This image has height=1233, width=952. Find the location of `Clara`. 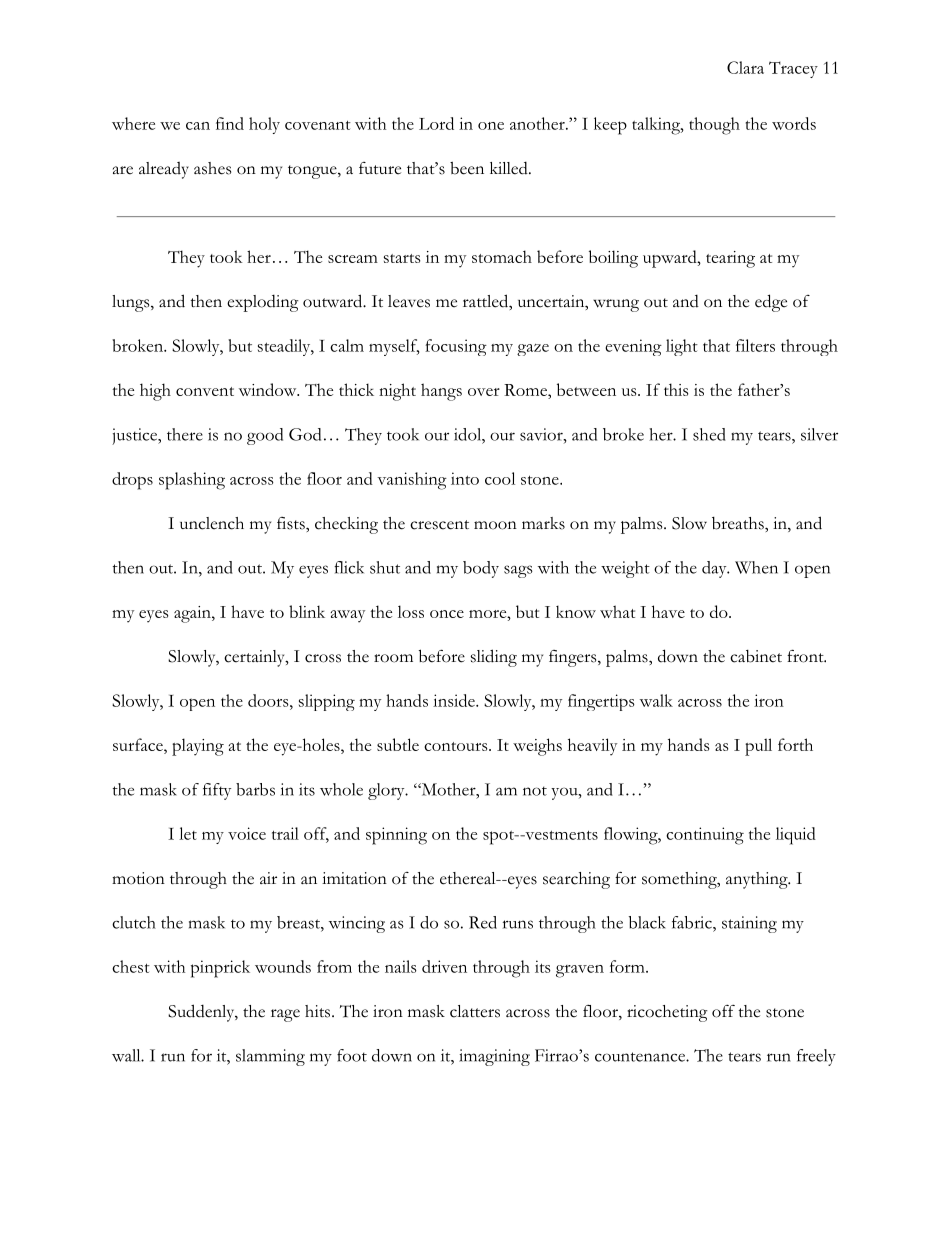

Clara is located at coordinates (745, 67).
